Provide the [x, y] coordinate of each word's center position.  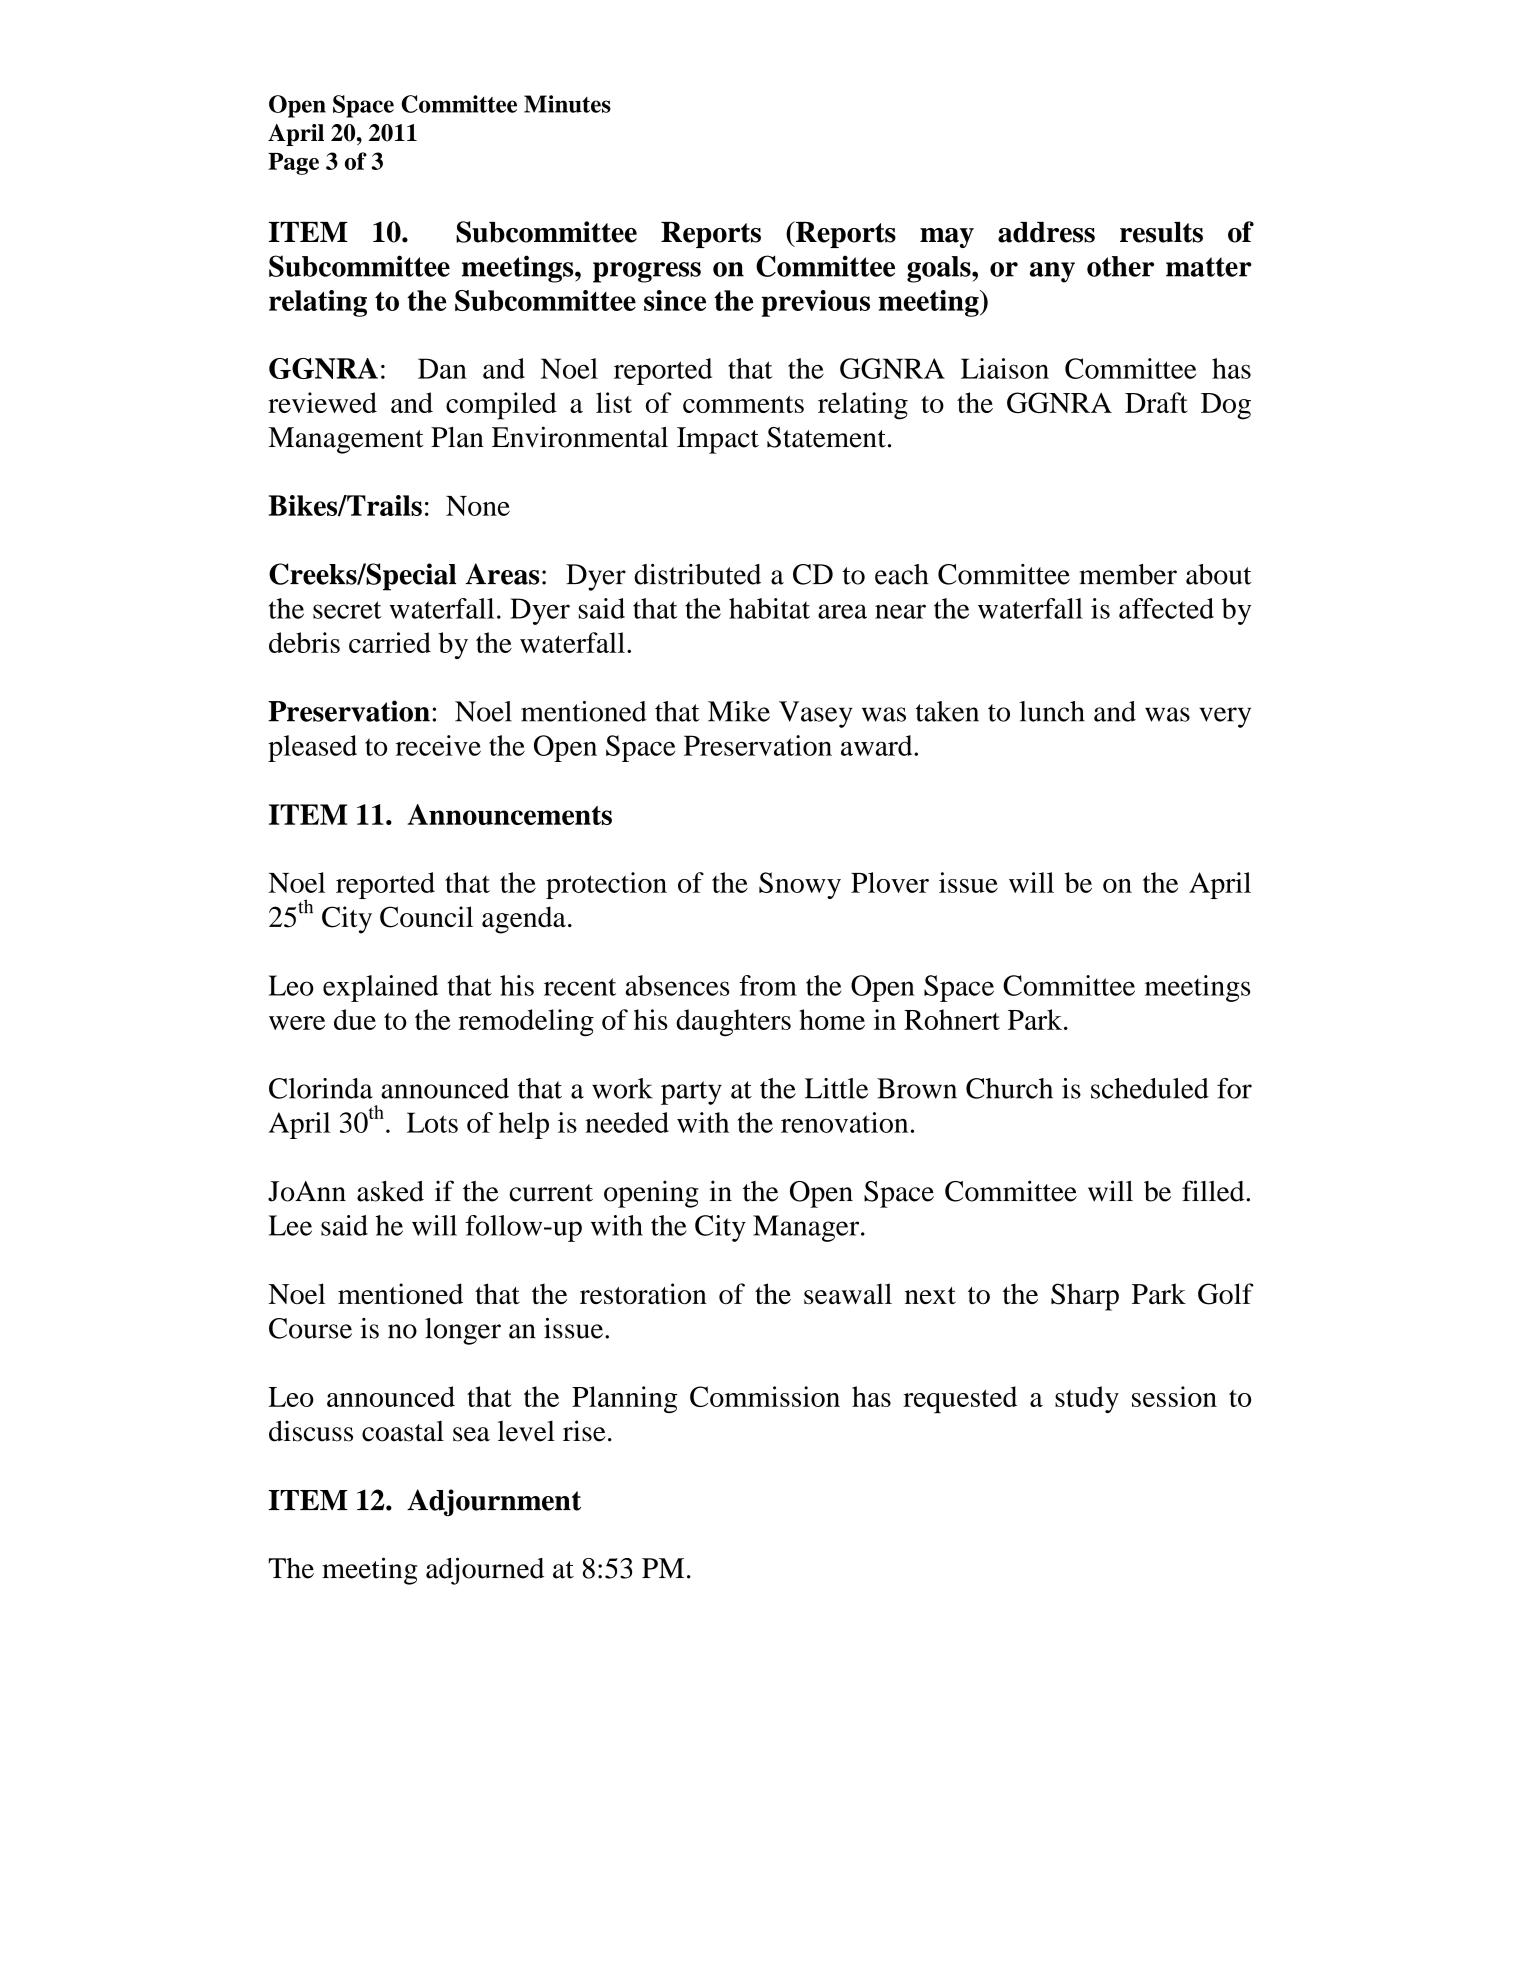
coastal [403, 1431]
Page [293, 164]
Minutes [567, 104]
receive [438, 745]
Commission [765, 1396]
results [1161, 232]
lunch [1052, 711]
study [1087, 1399]
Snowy [800, 885]
